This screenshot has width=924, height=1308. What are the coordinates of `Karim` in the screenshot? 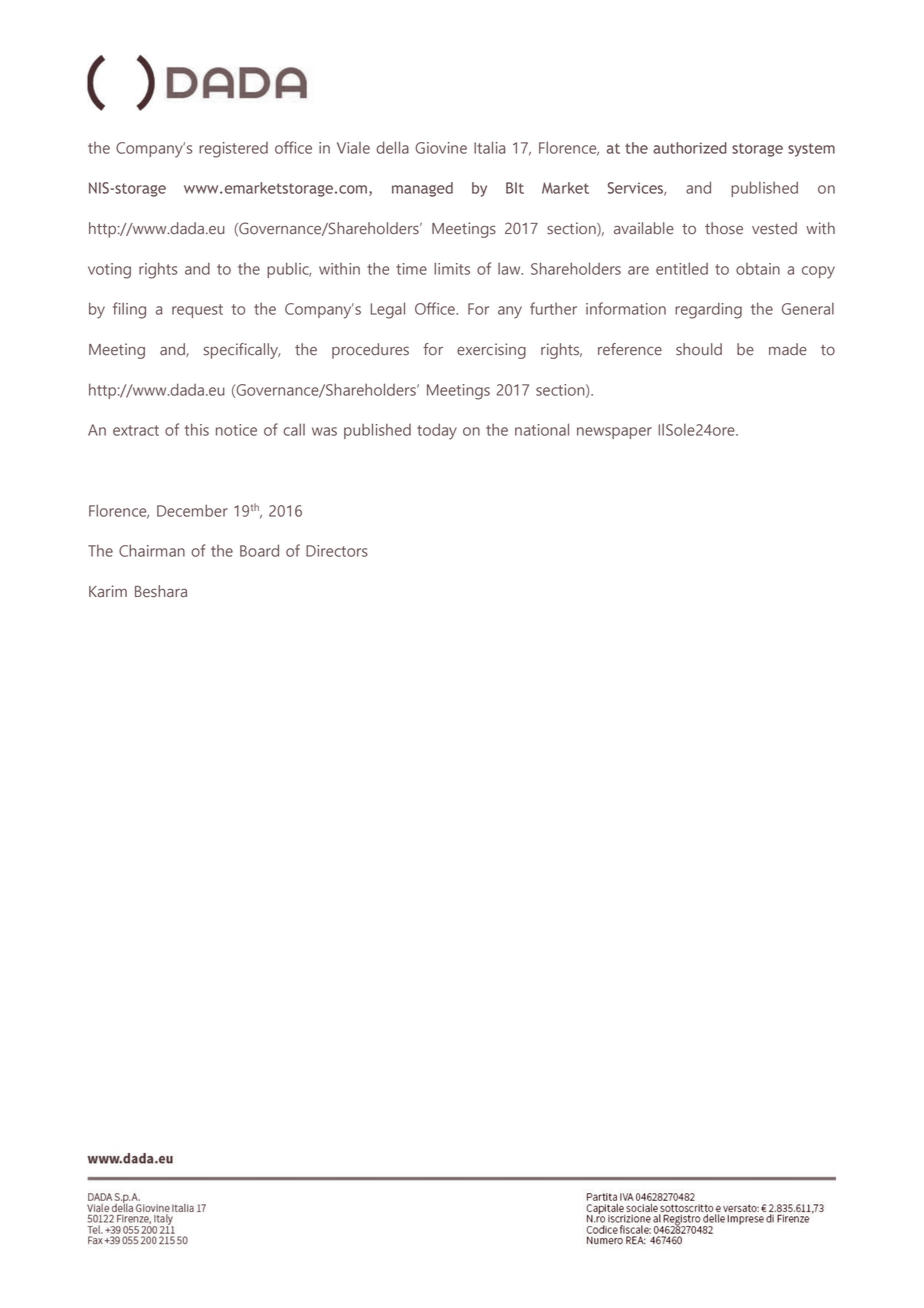 It's located at (108, 591).
